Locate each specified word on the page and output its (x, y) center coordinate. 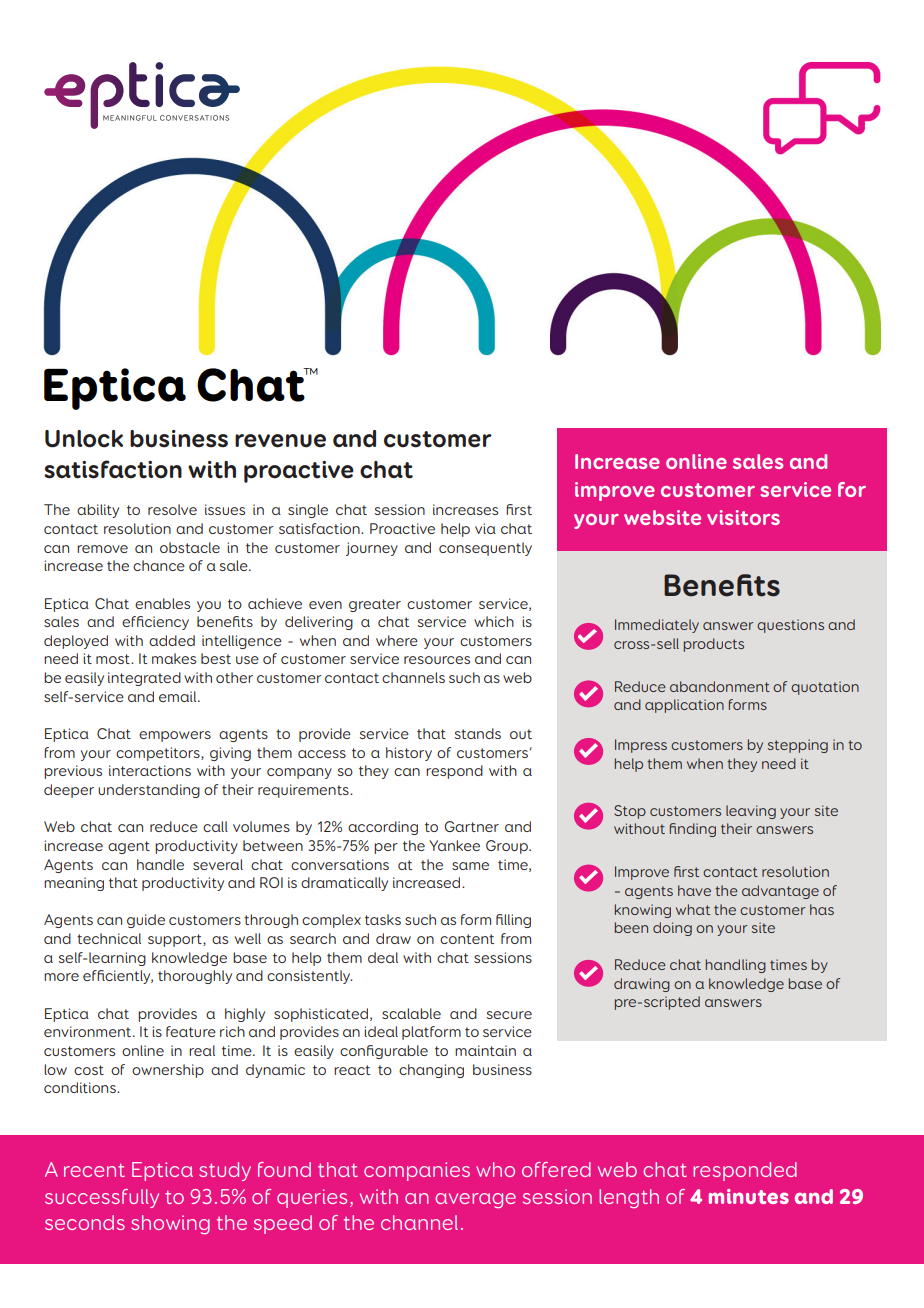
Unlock (84, 439)
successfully (102, 1198)
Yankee (454, 845)
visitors (743, 517)
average (475, 1200)
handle (160, 864)
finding (693, 830)
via (485, 528)
